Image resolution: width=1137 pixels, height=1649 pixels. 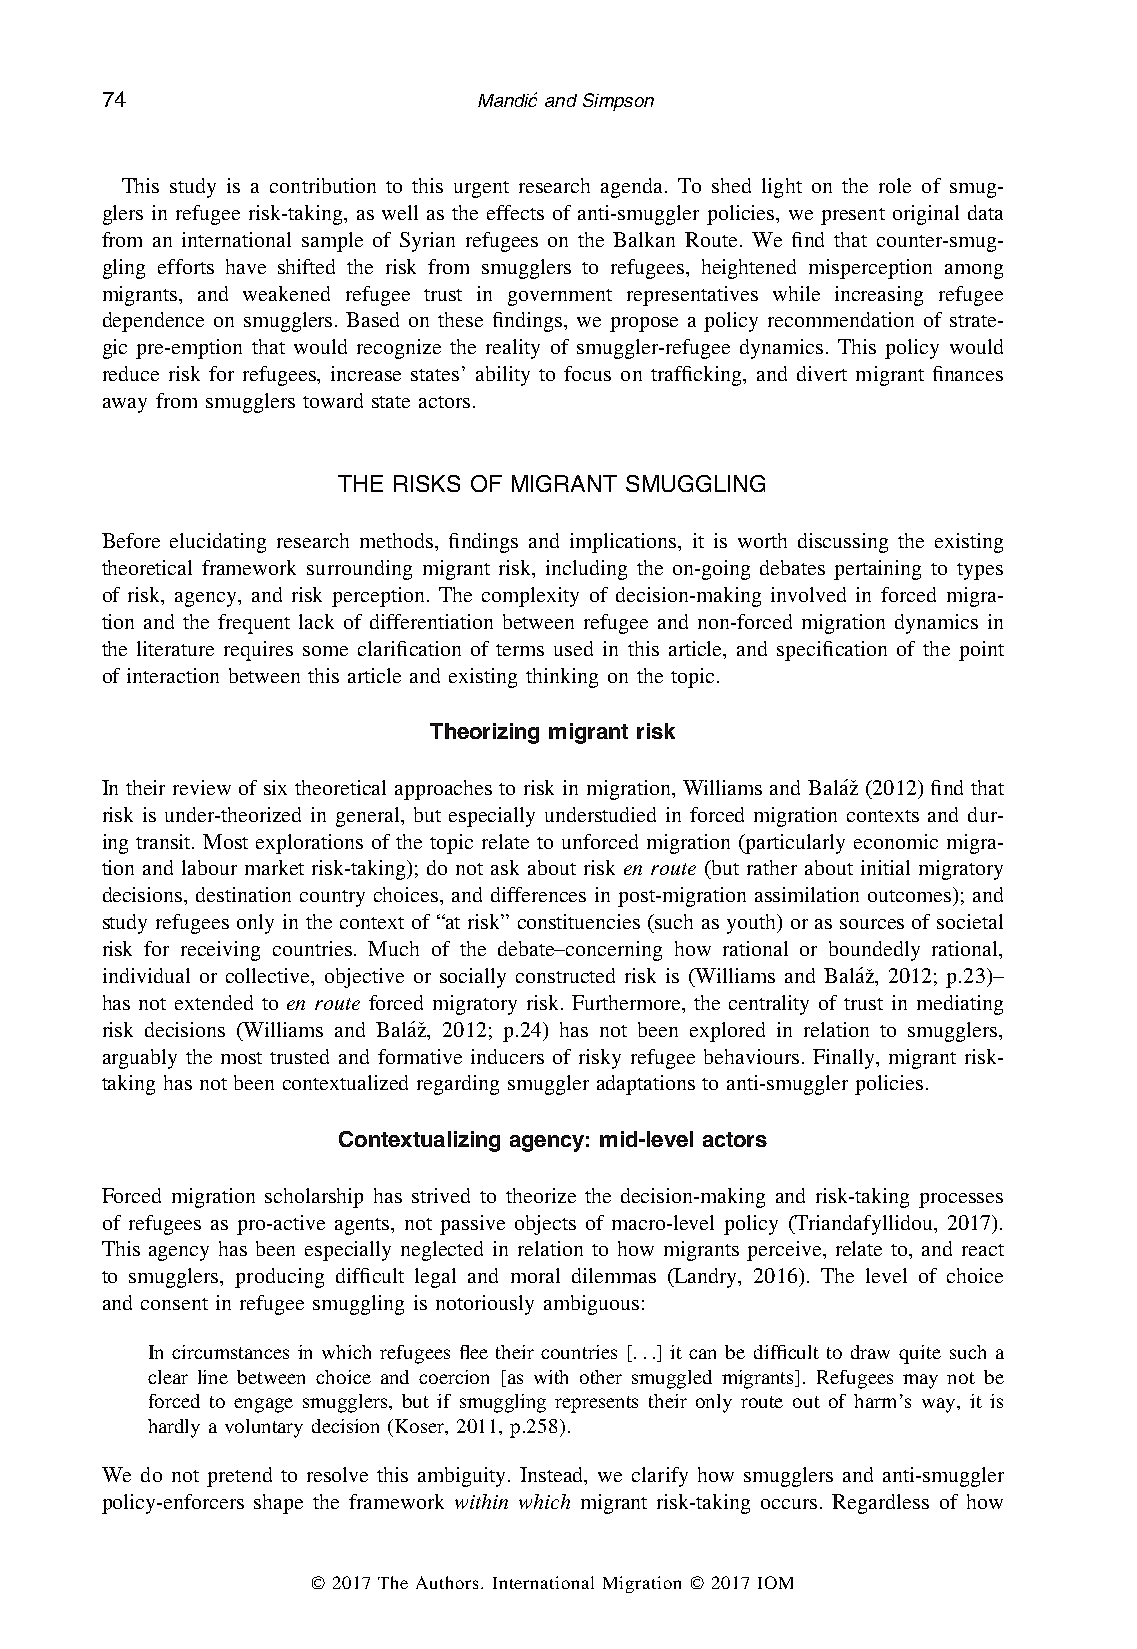 What do you see at coordinates (314, 1198) in the screenshot?
I see `scholarship` at bounding box center [314, 1198].
